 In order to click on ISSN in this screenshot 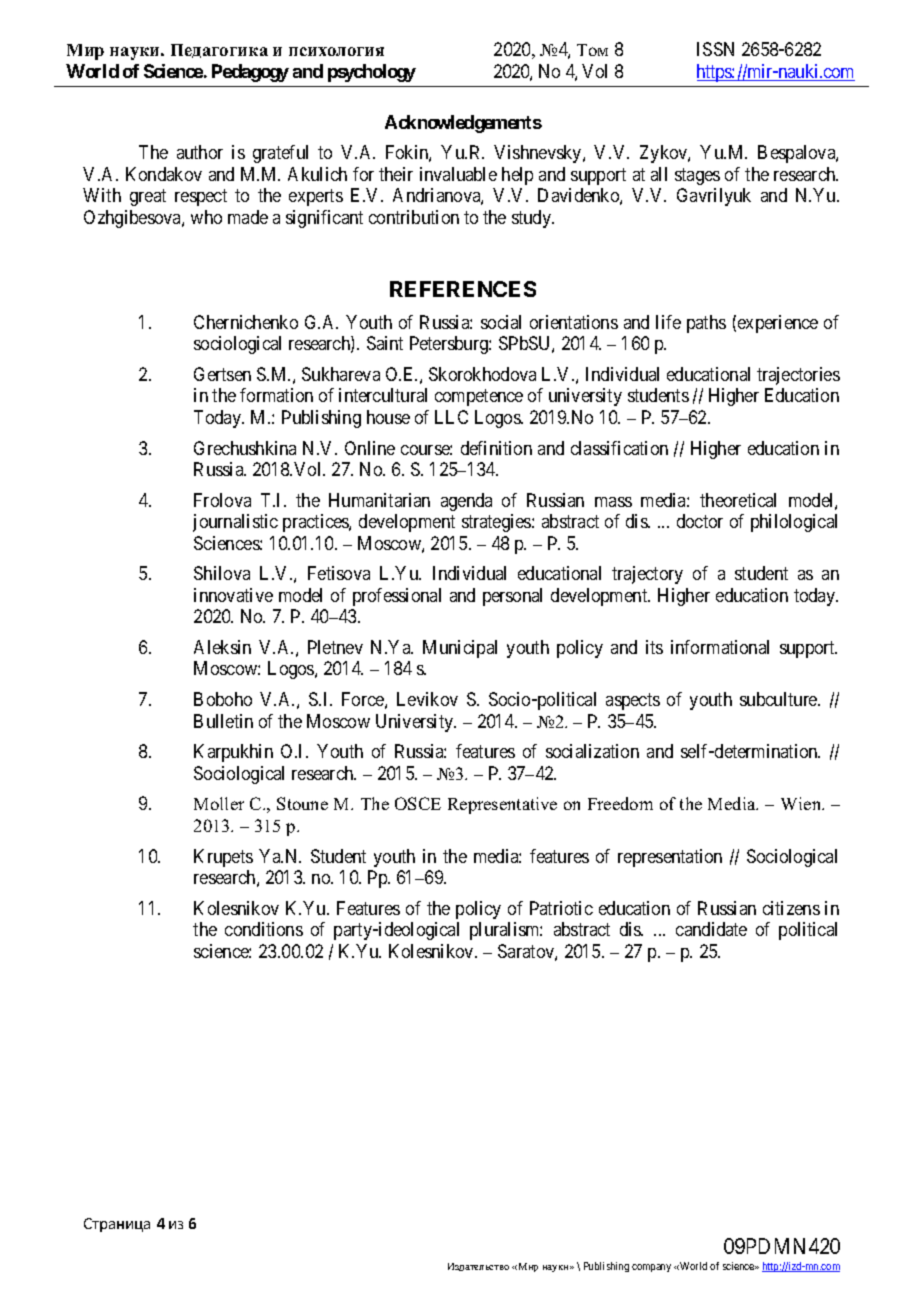, I will do `click(715, 49)`.
